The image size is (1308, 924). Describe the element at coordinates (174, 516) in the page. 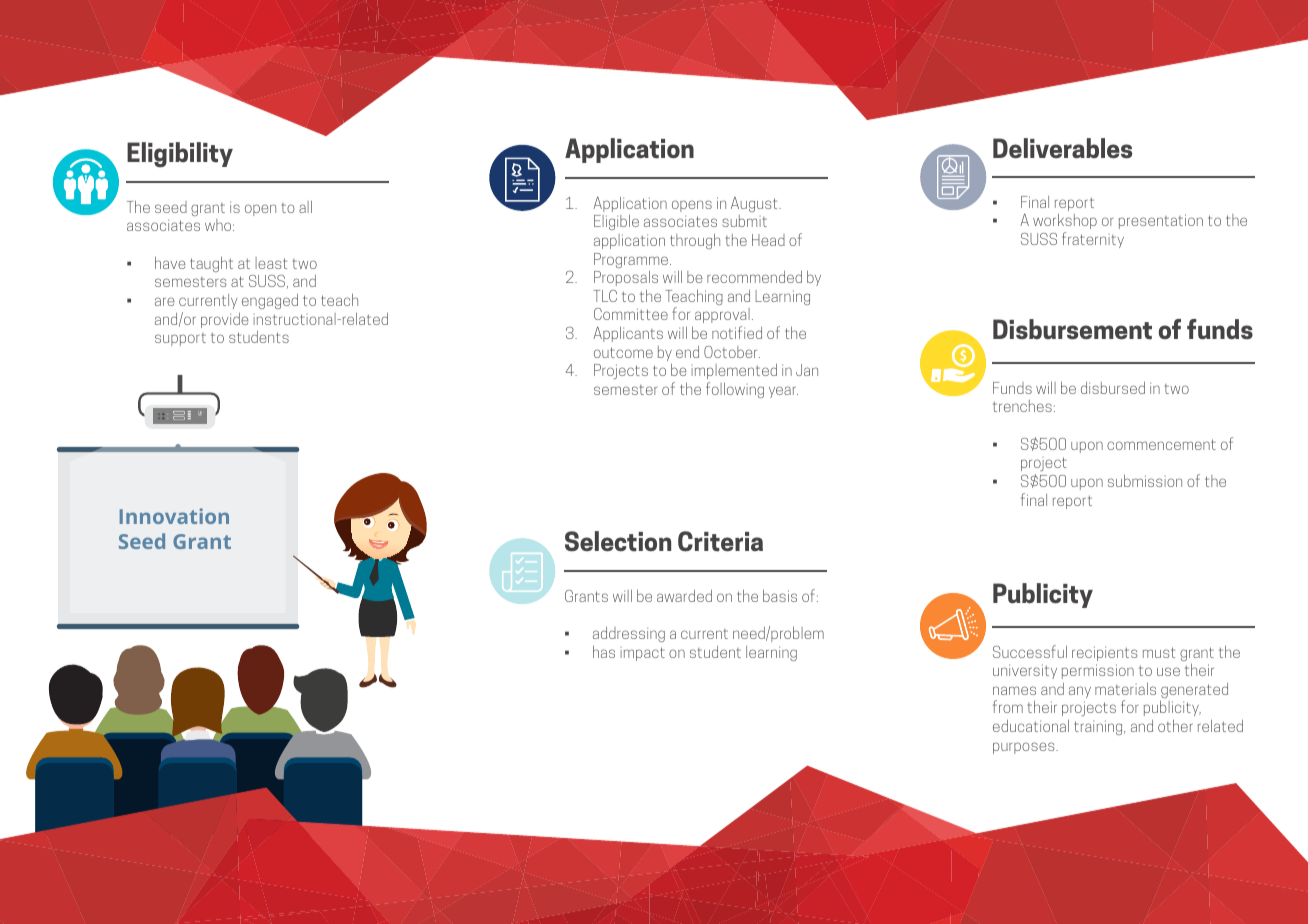

I see `Innovation` at that location.
